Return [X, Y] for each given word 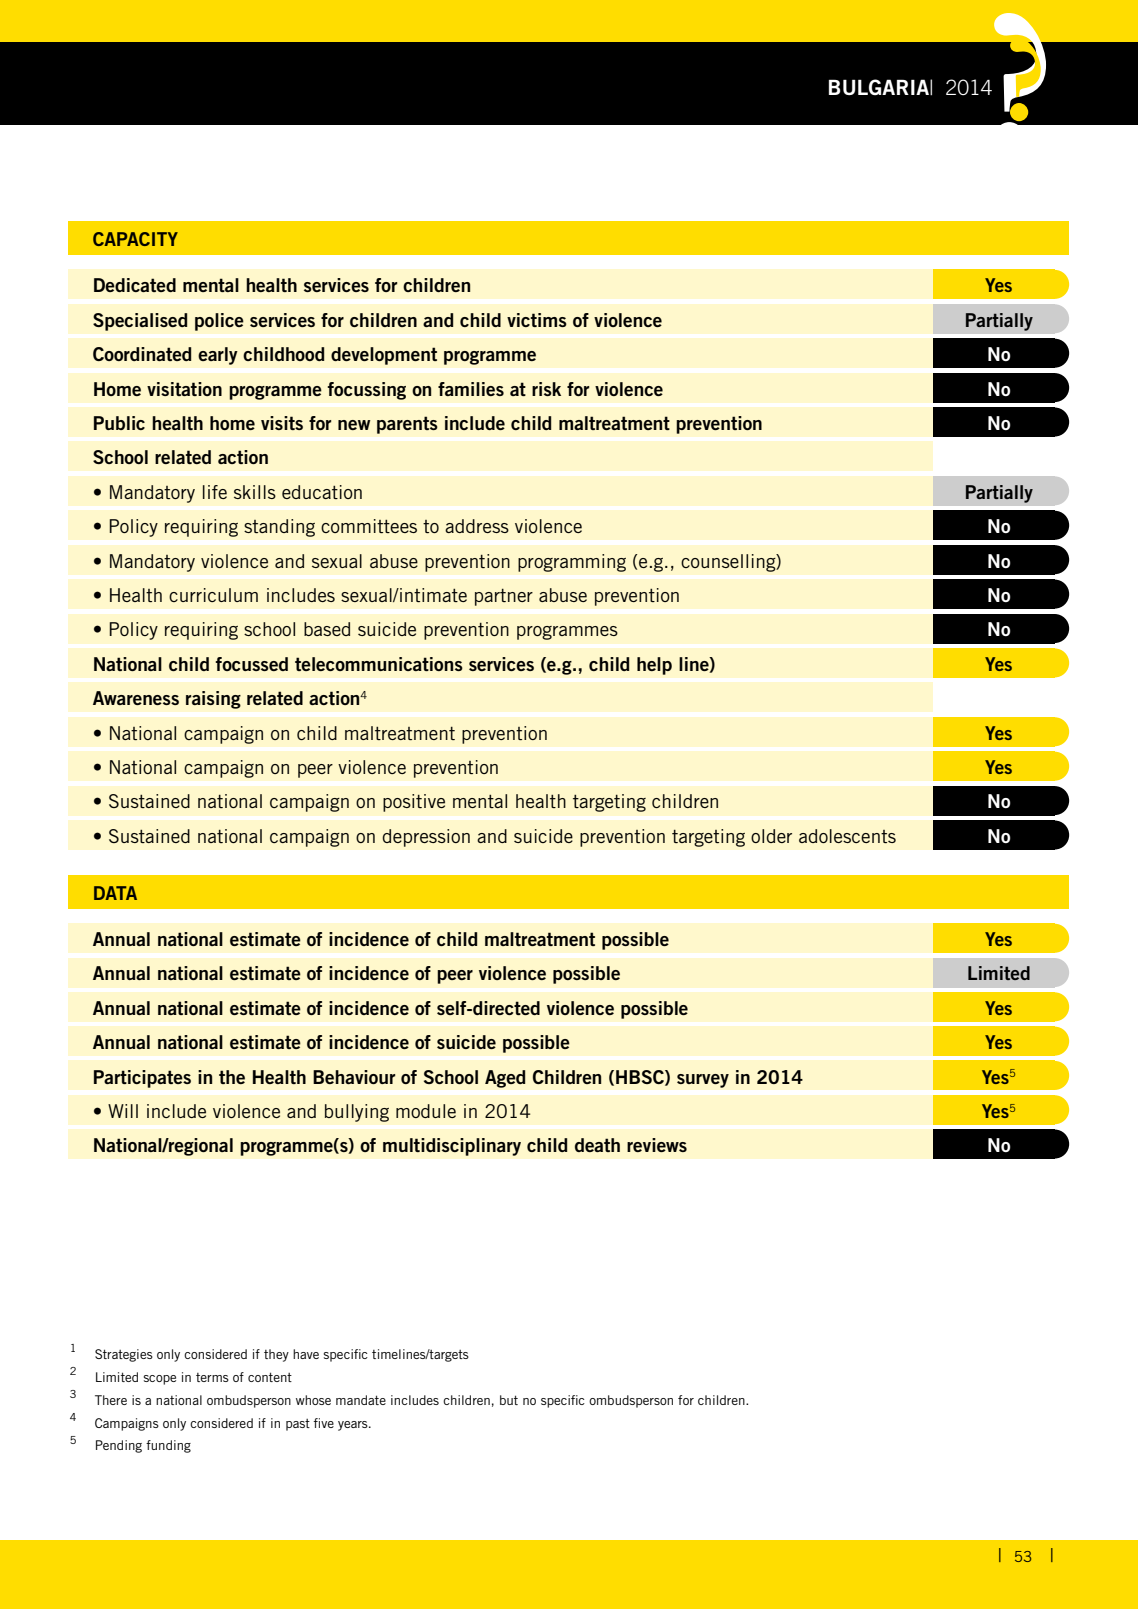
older [771, 836]
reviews [657, 1145]
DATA [115, 893]
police [219, 322]
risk [546, 389]
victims [537, 320]
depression [426, 838]
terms [212, 1377]
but [509, 1400]
